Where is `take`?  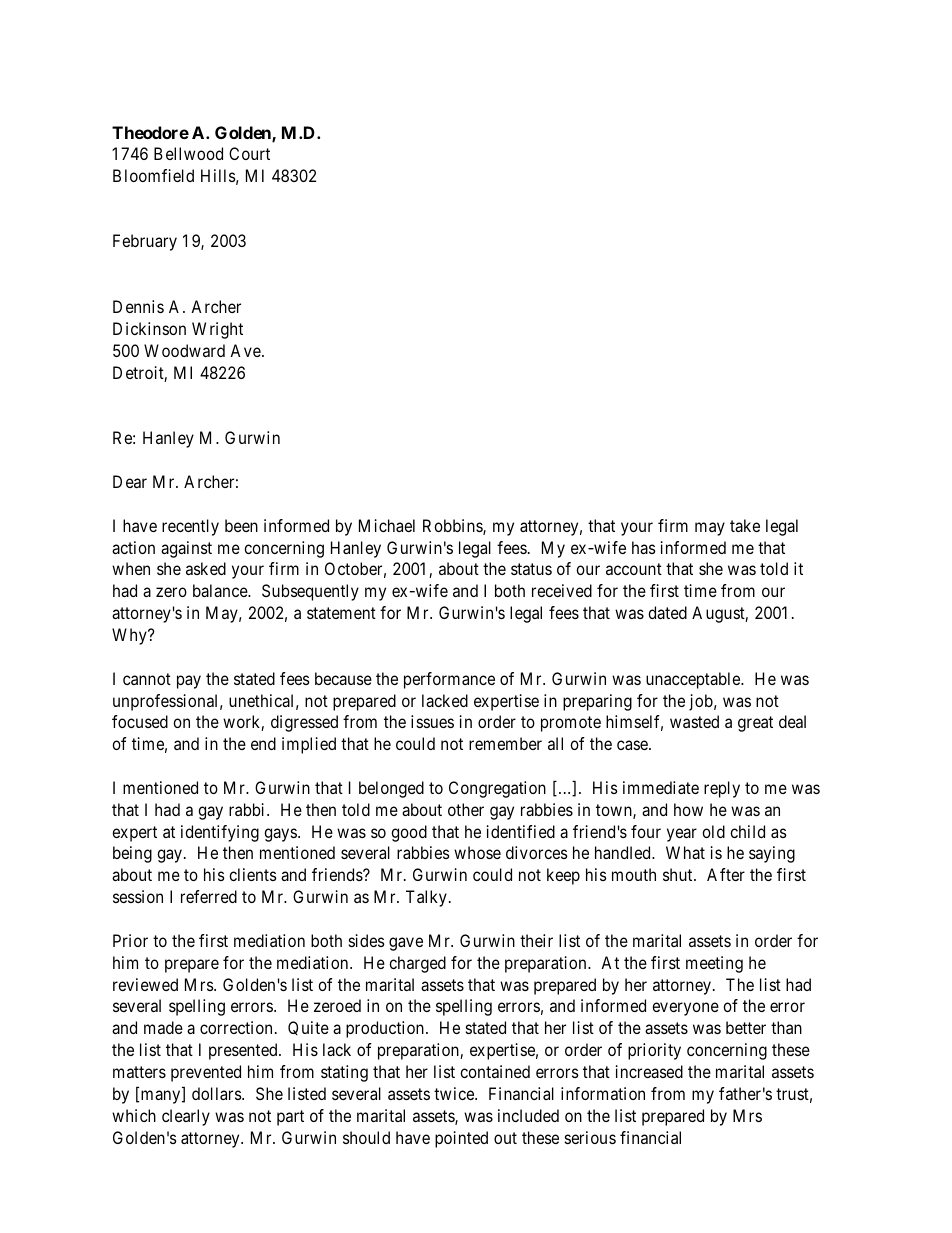
take is located at coordinates (745, 525).
